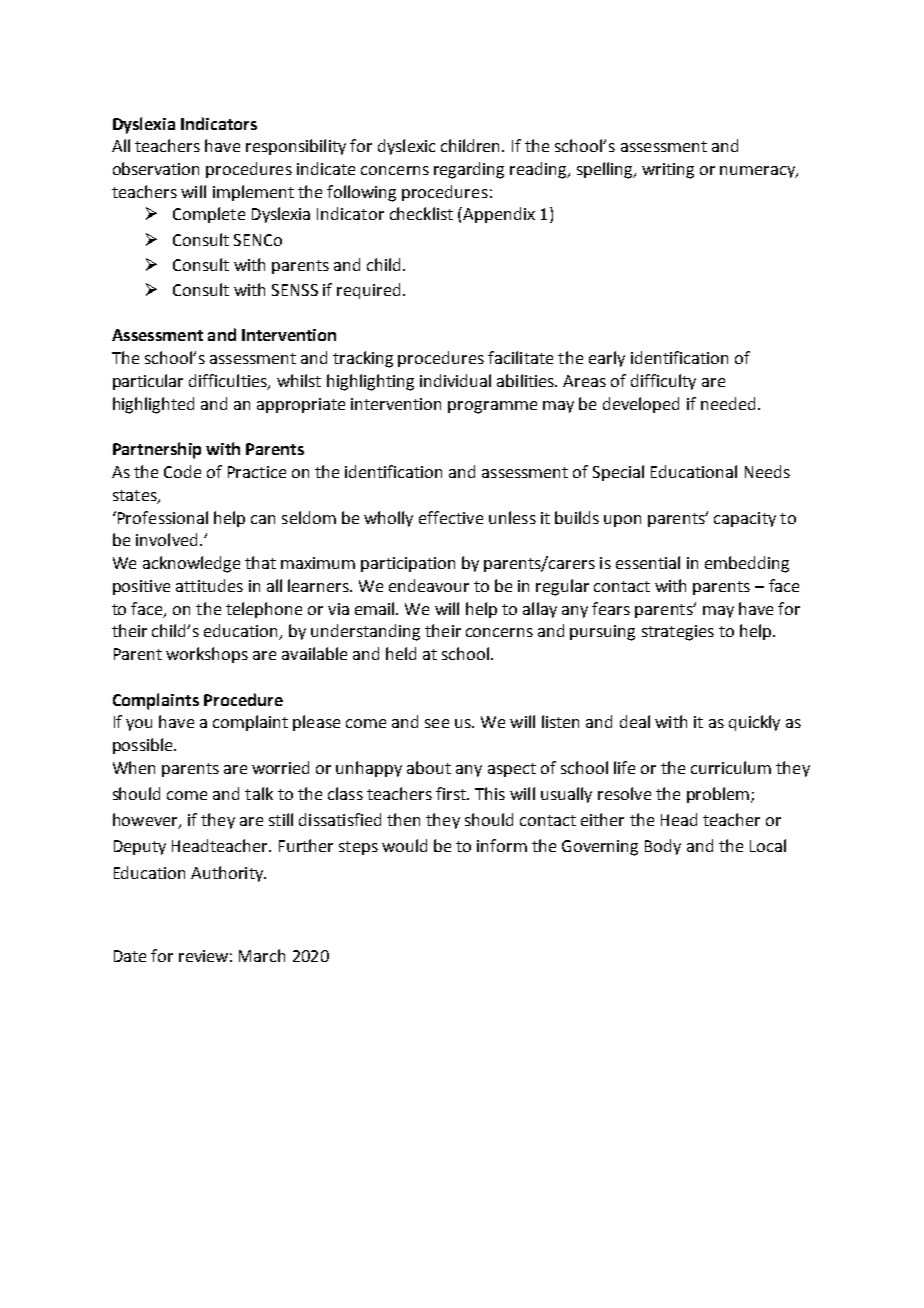 Image resolution: width=924 pixels, height=1308 pixels. I want to click on observation, so click(156, 168).
